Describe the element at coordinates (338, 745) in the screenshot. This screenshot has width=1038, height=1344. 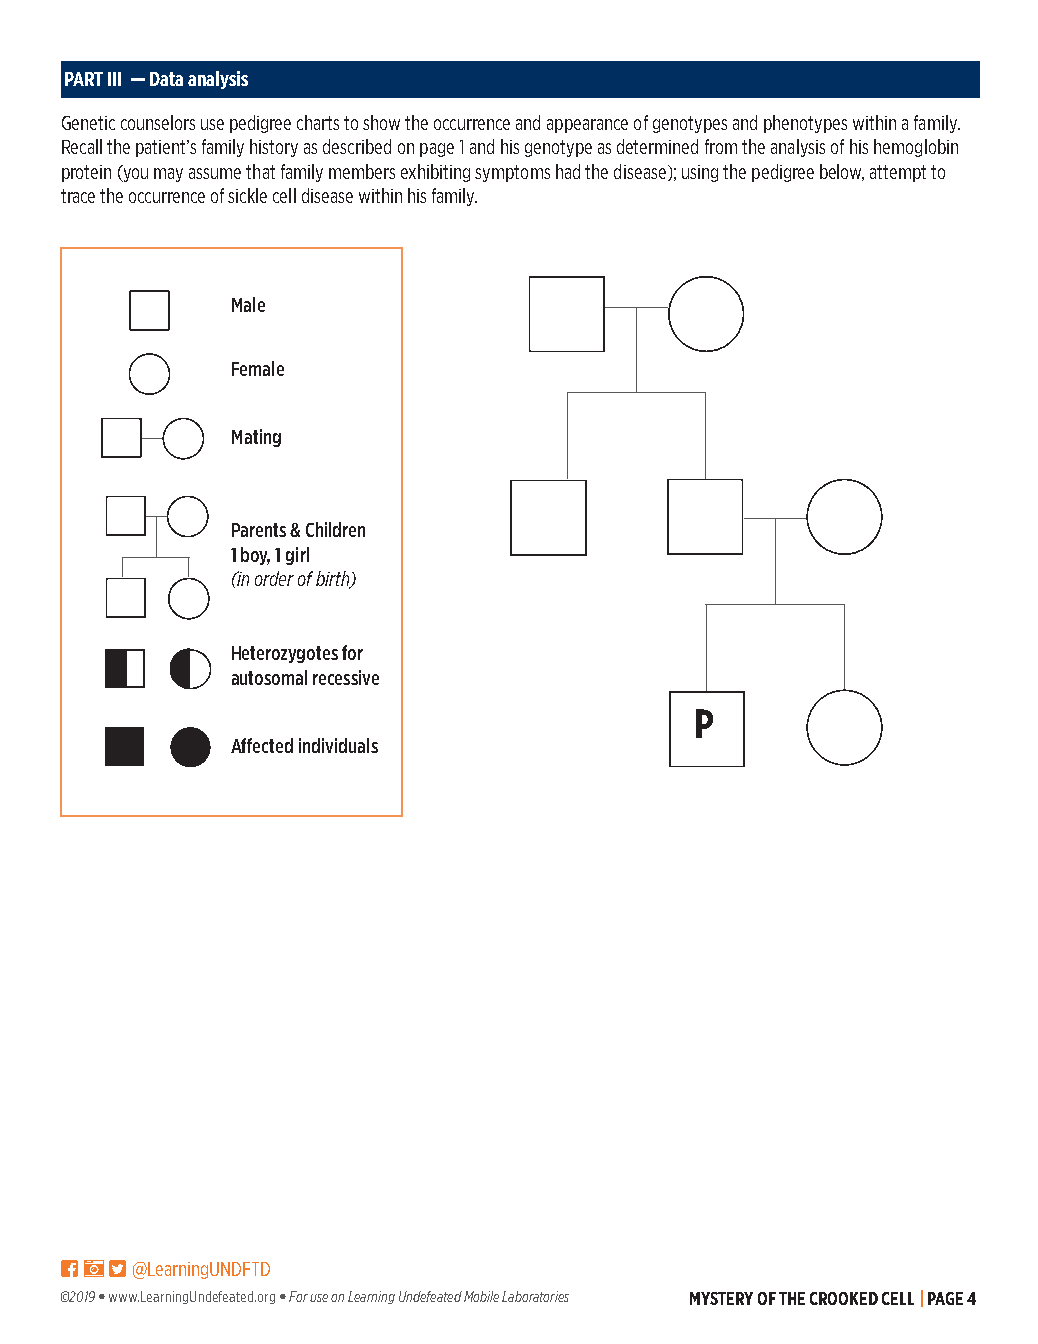
I see `individuals` at that location.
